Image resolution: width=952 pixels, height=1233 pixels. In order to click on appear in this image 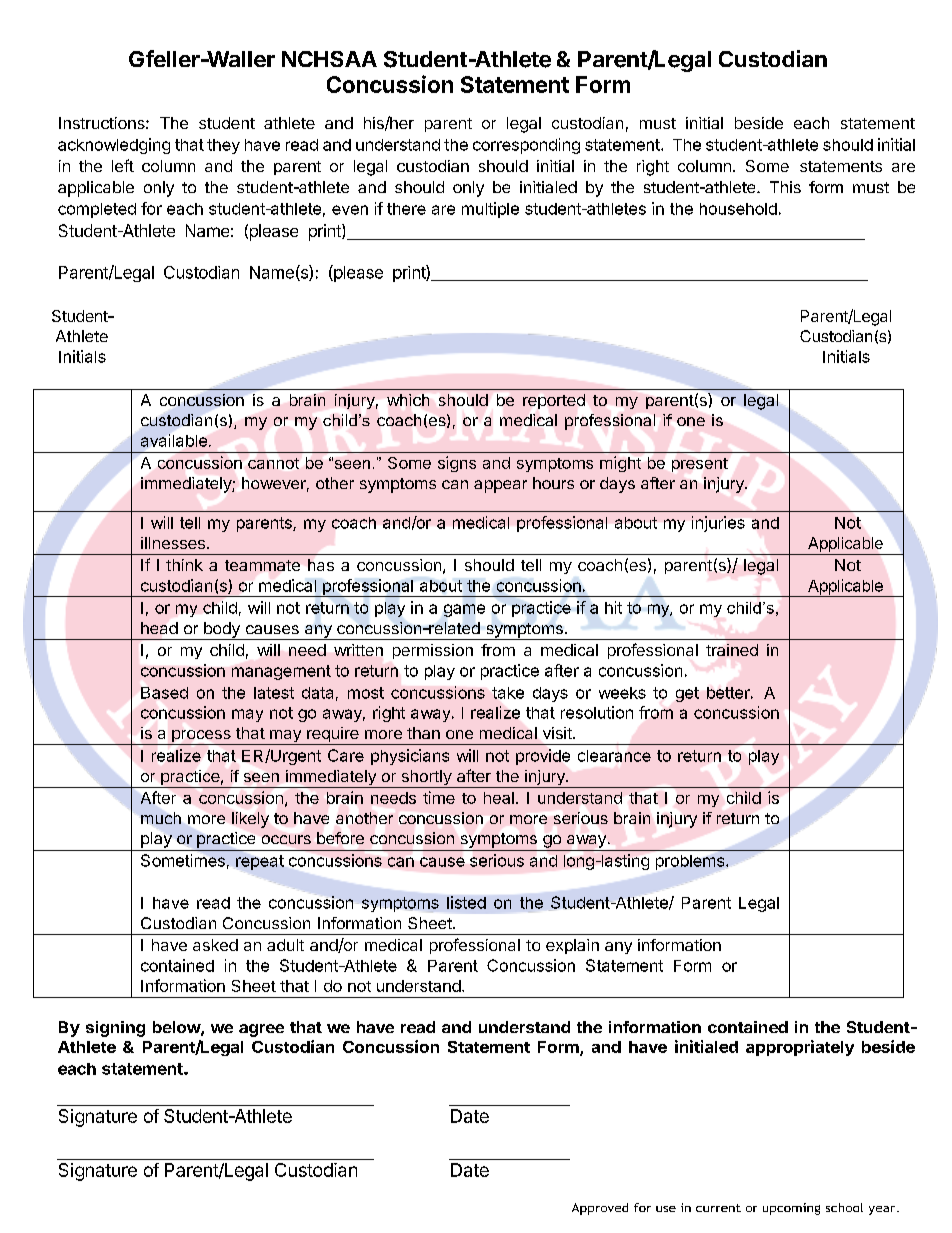, I will do `click(500, 486)`.
